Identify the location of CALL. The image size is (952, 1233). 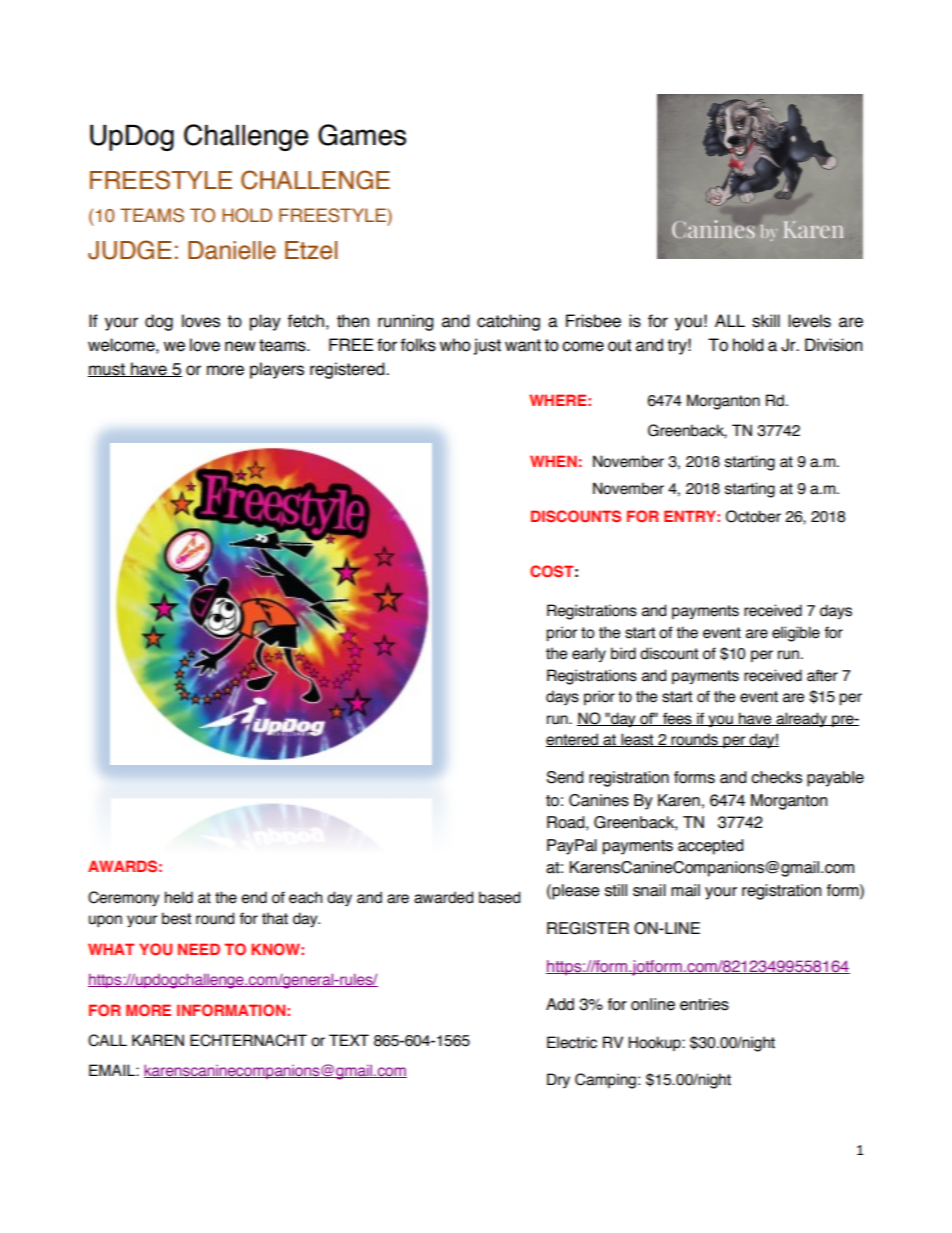
(107, 1040).
